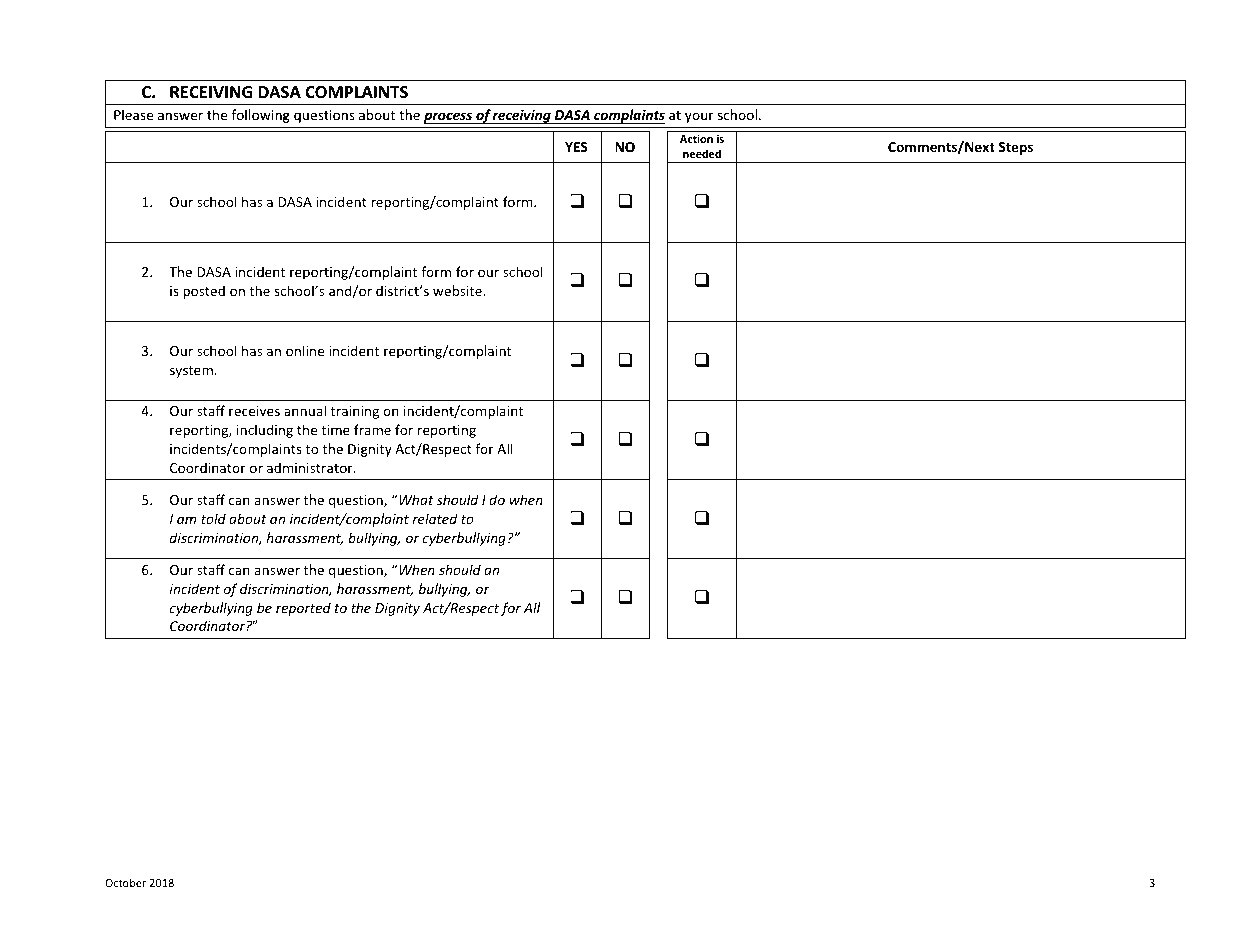 The height and width of the document is (952, 1233). What do you see at coordinates (303, 609) in the document?
I see `reported` at bounding box center [303, 609].
